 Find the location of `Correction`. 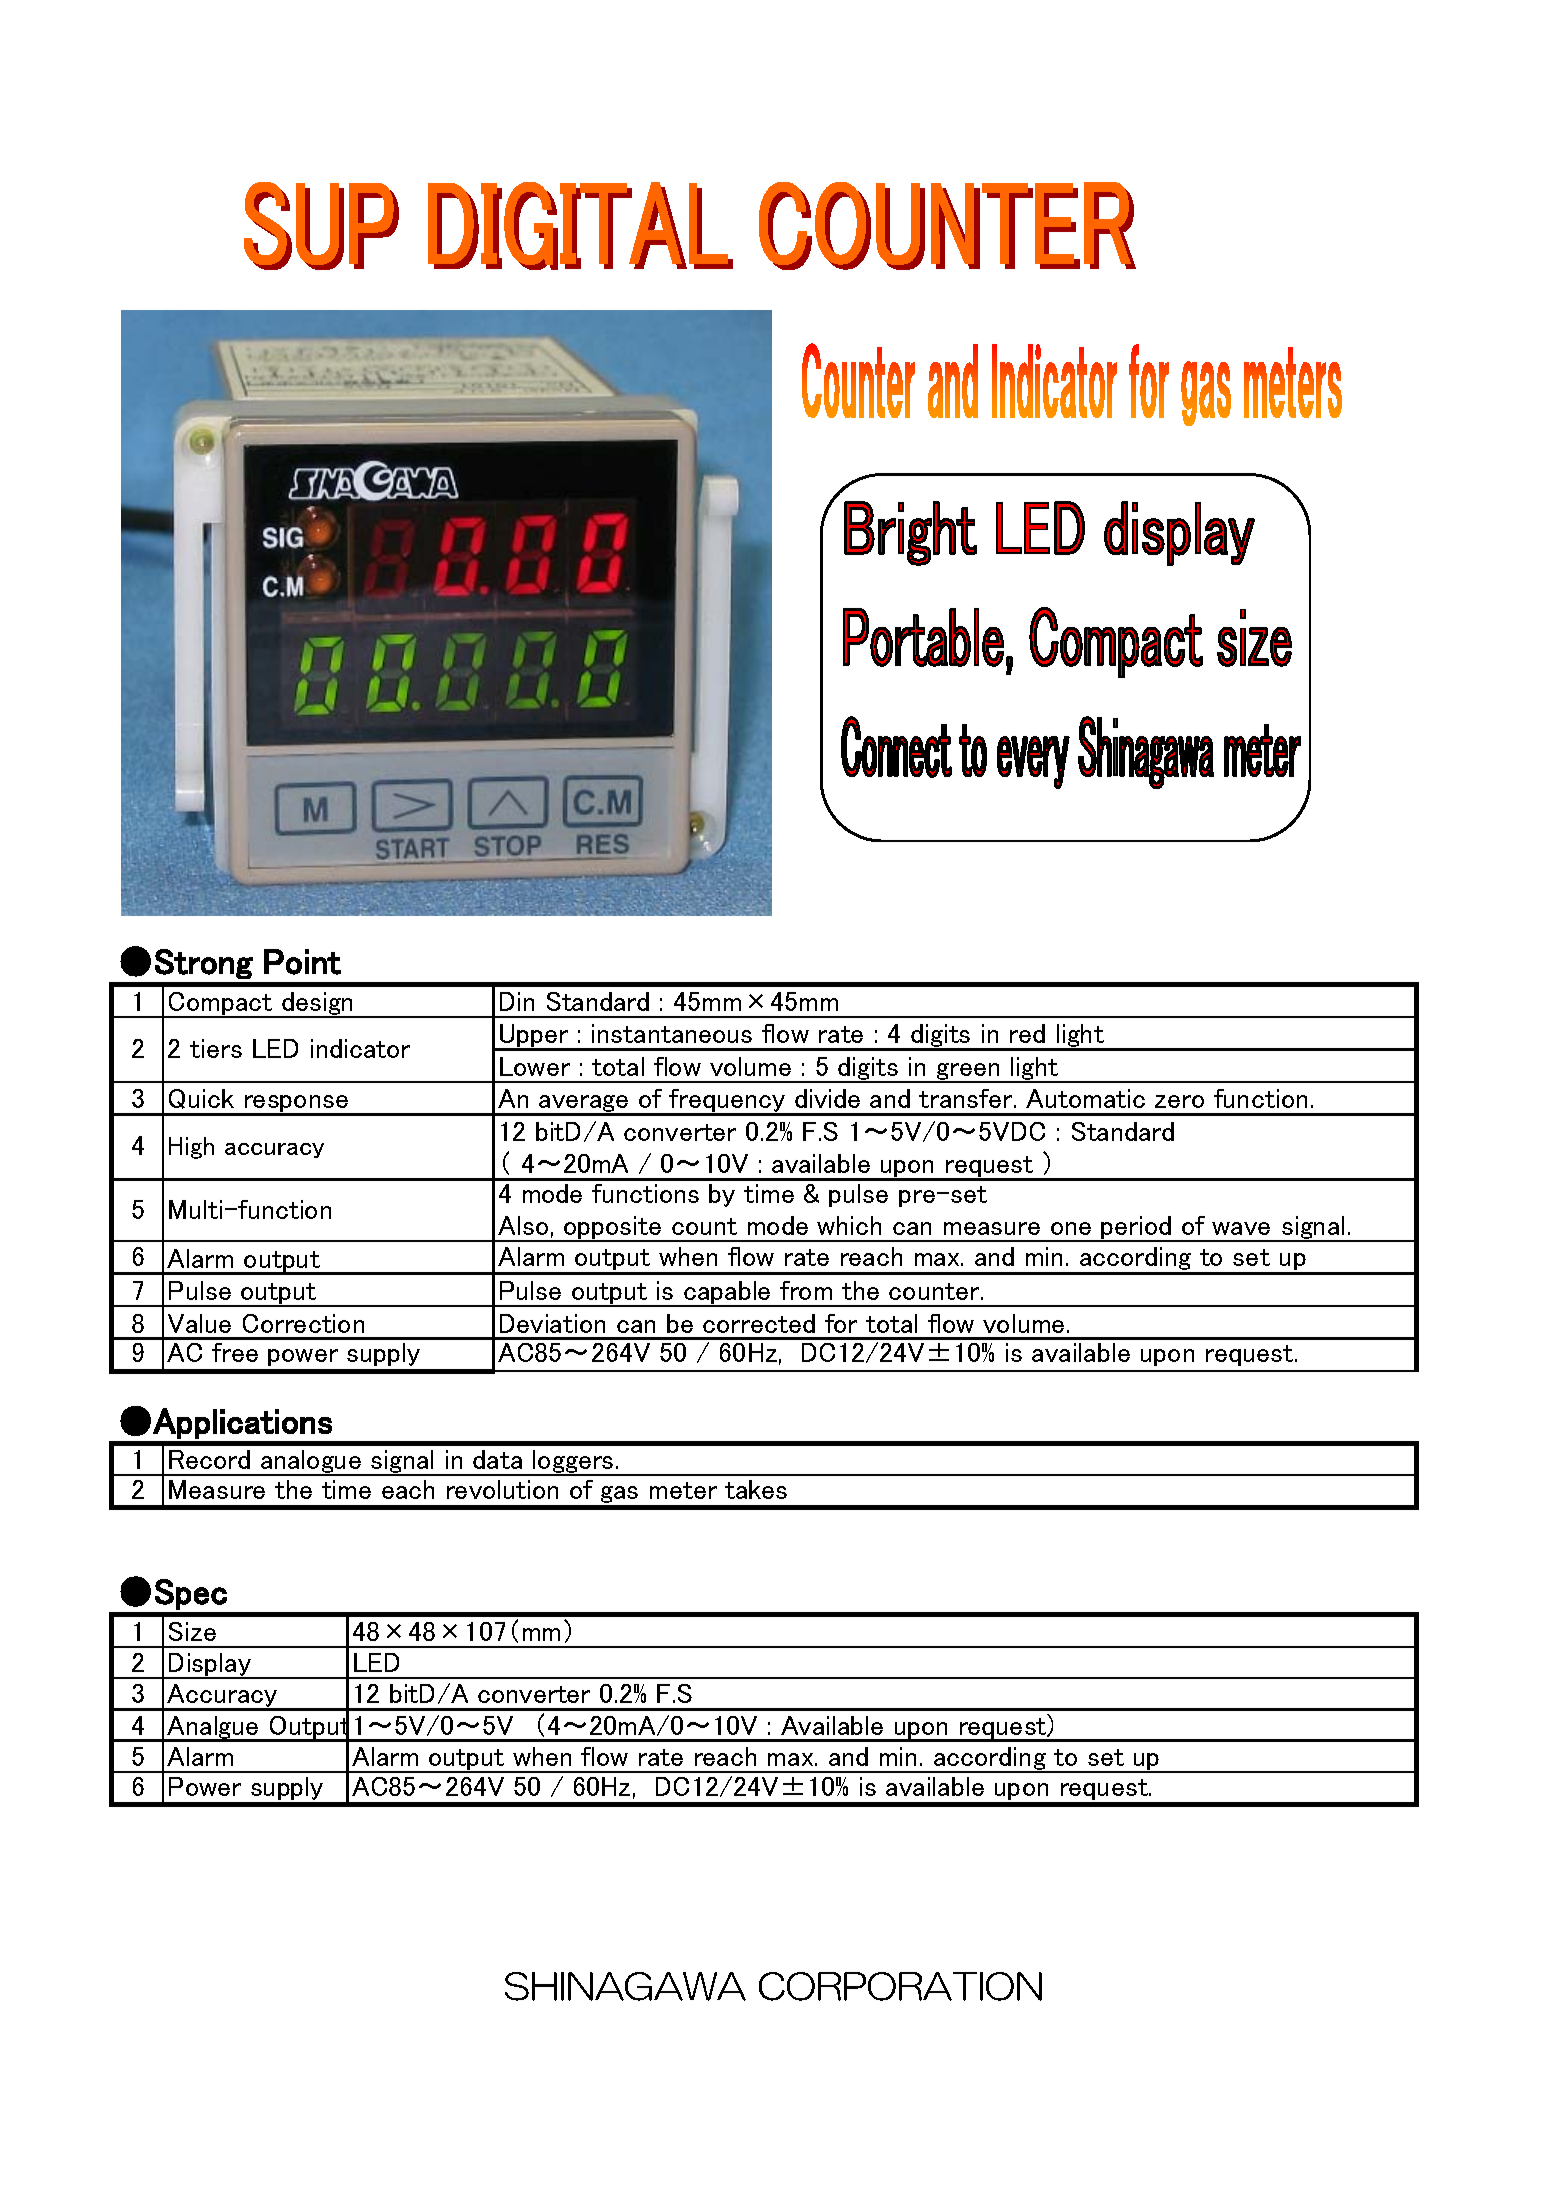

Correction is located at coordinates (303, 1323).
